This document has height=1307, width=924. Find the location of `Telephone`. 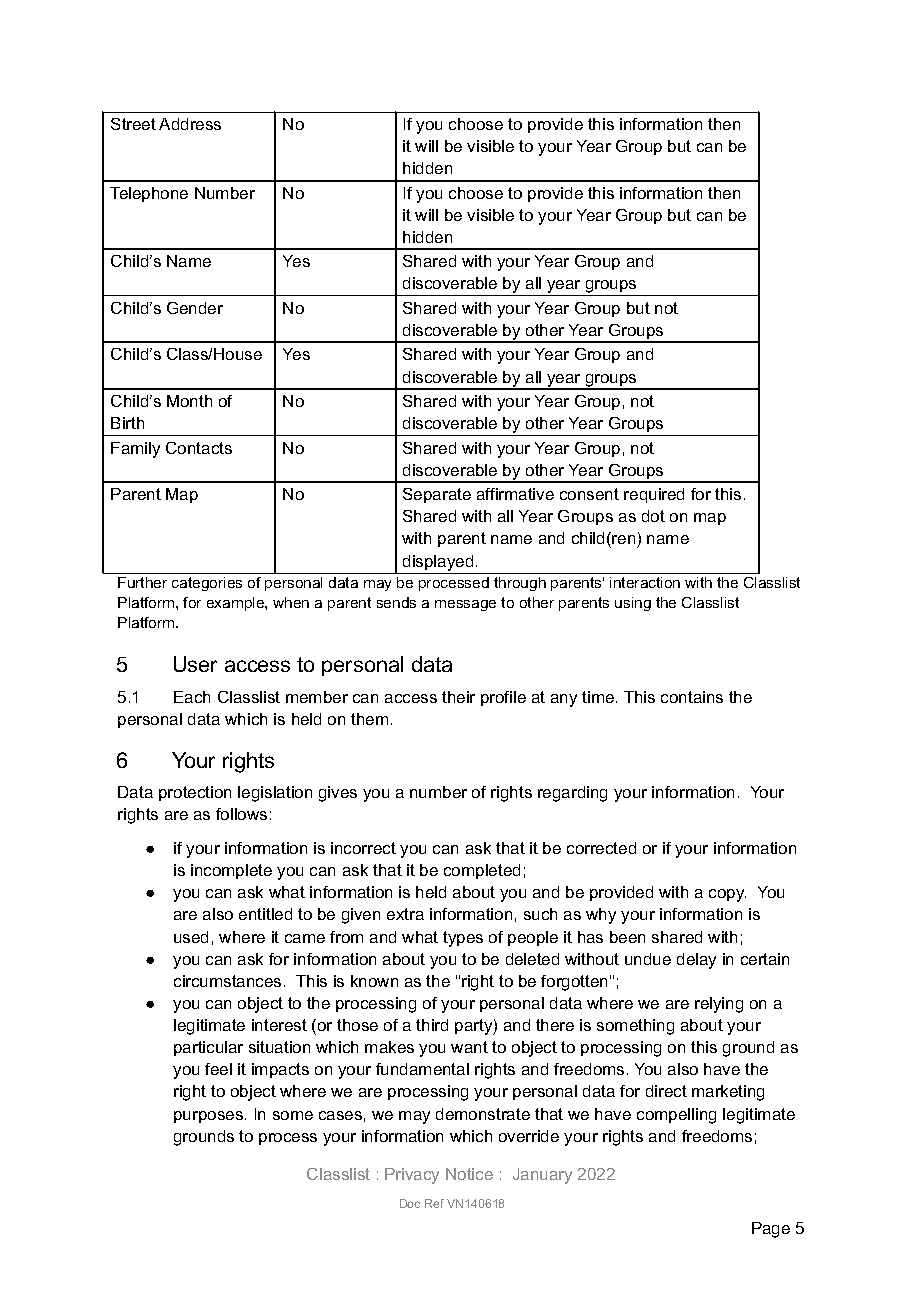

Telephone is located at coordinates (149, 194).
